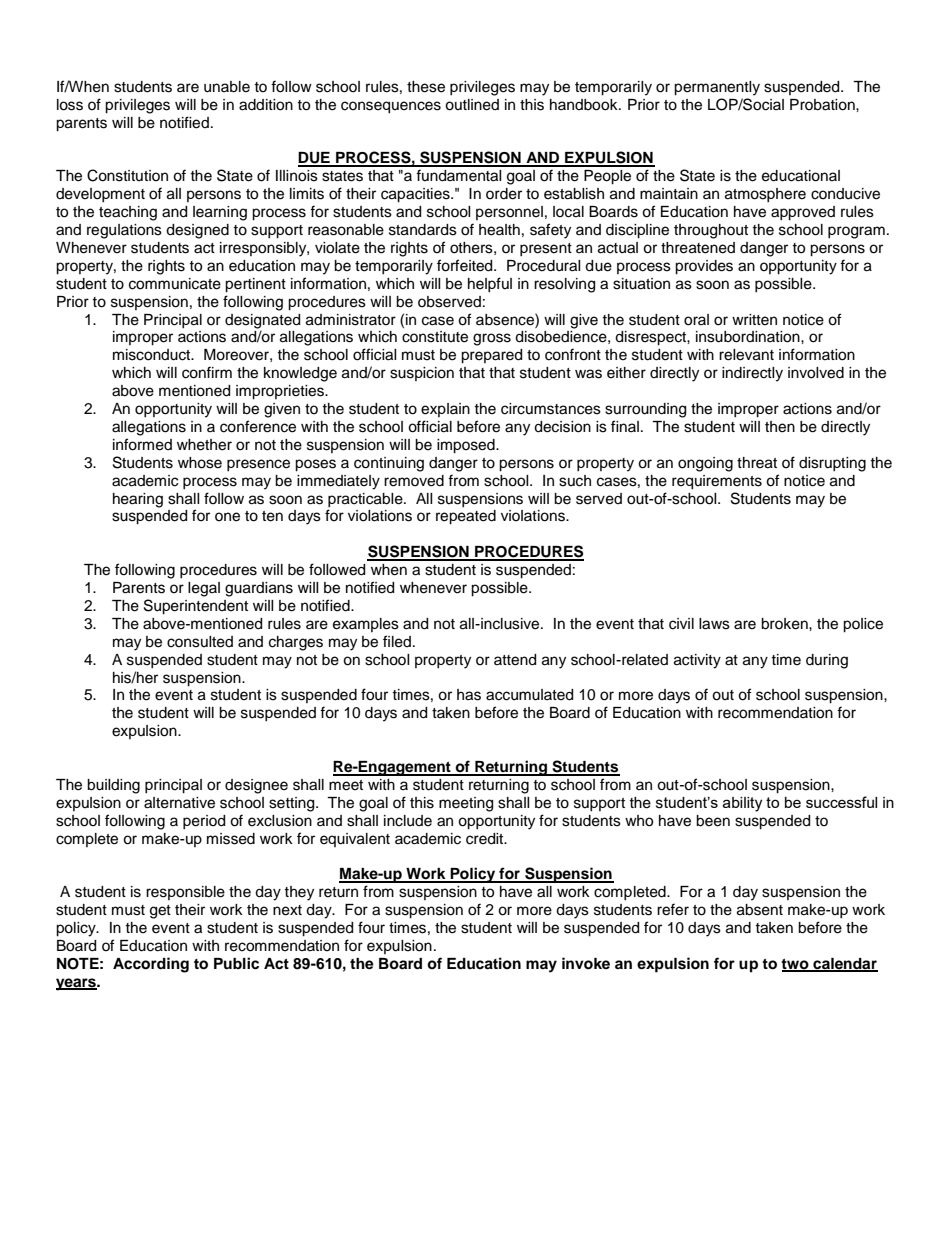 Image resolution: width=952 pixels, height=1233 pixels. Describe the element at coordinates (760, 910) in the screenshot. I see `absent` at that location.
